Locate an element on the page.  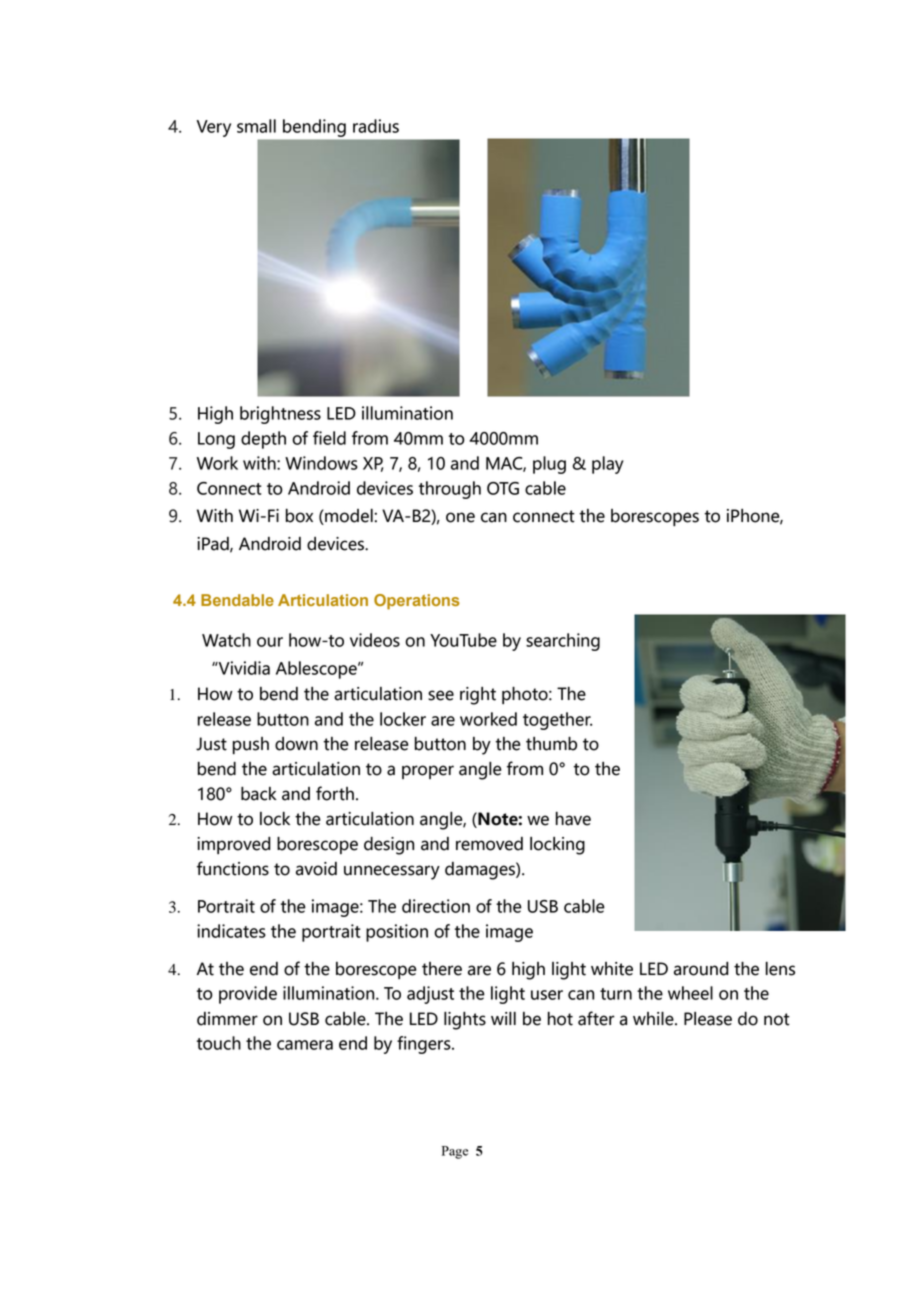
radius is located at coordinates (376, 126).
